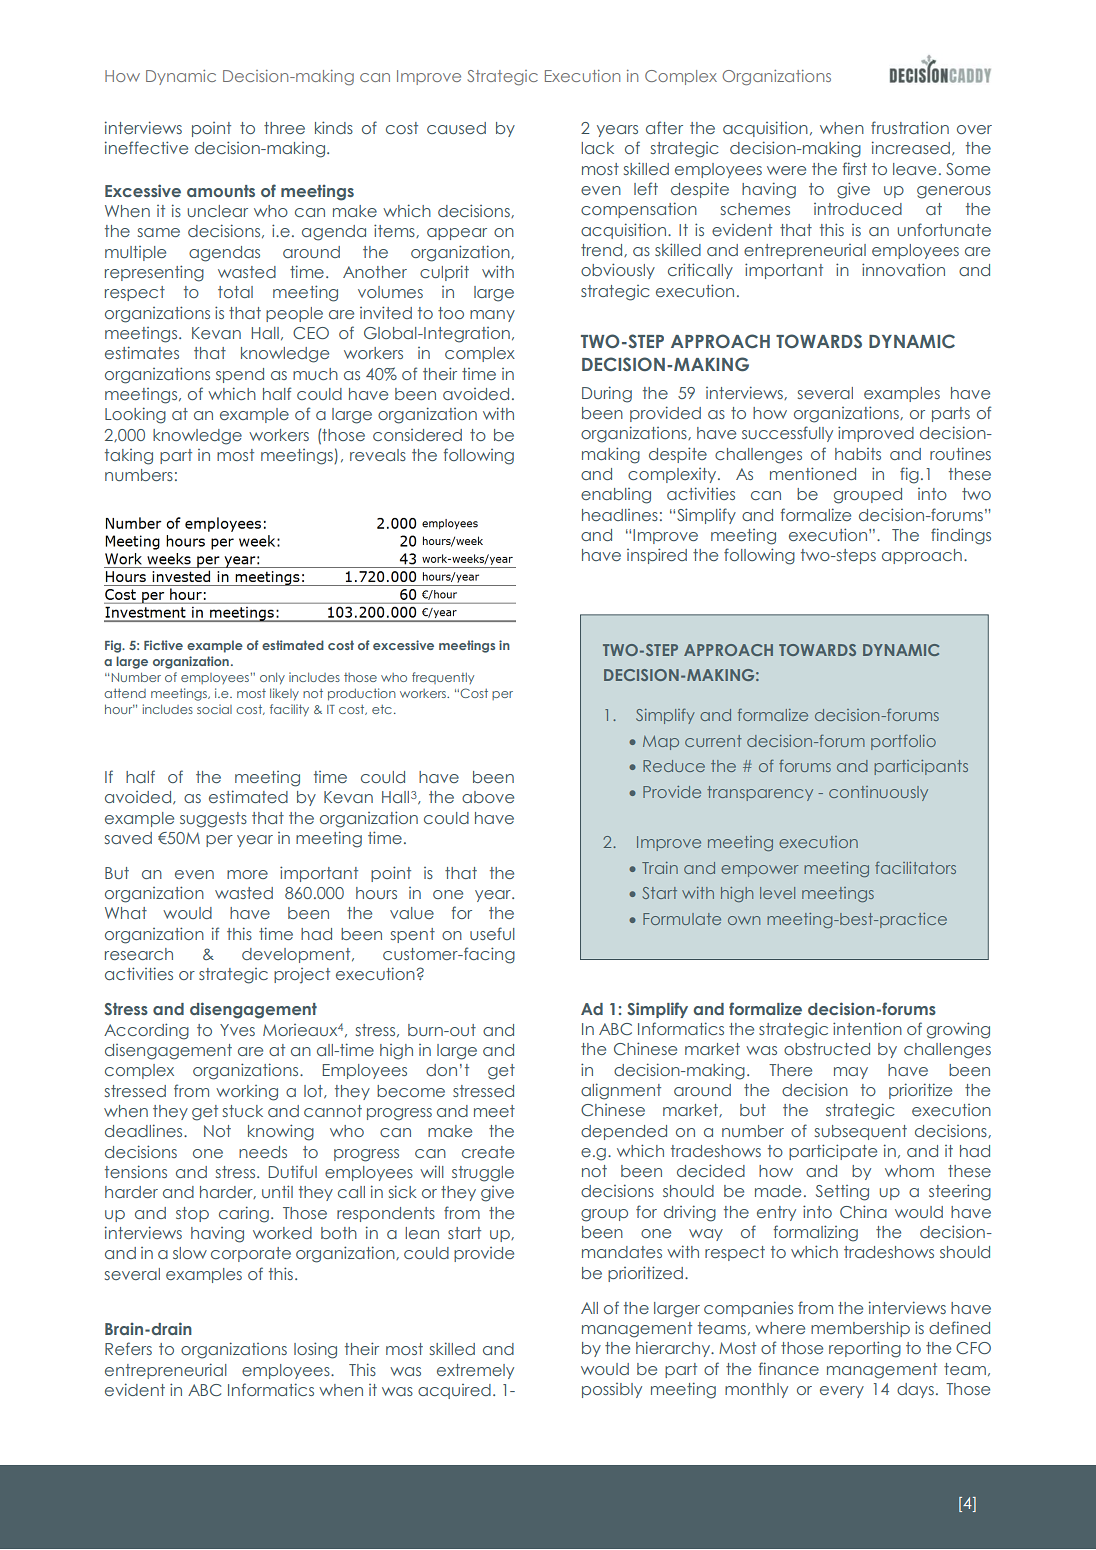 The width and height of the document is (1096, 1550). I want to click on amounts, so click(221, 191).
